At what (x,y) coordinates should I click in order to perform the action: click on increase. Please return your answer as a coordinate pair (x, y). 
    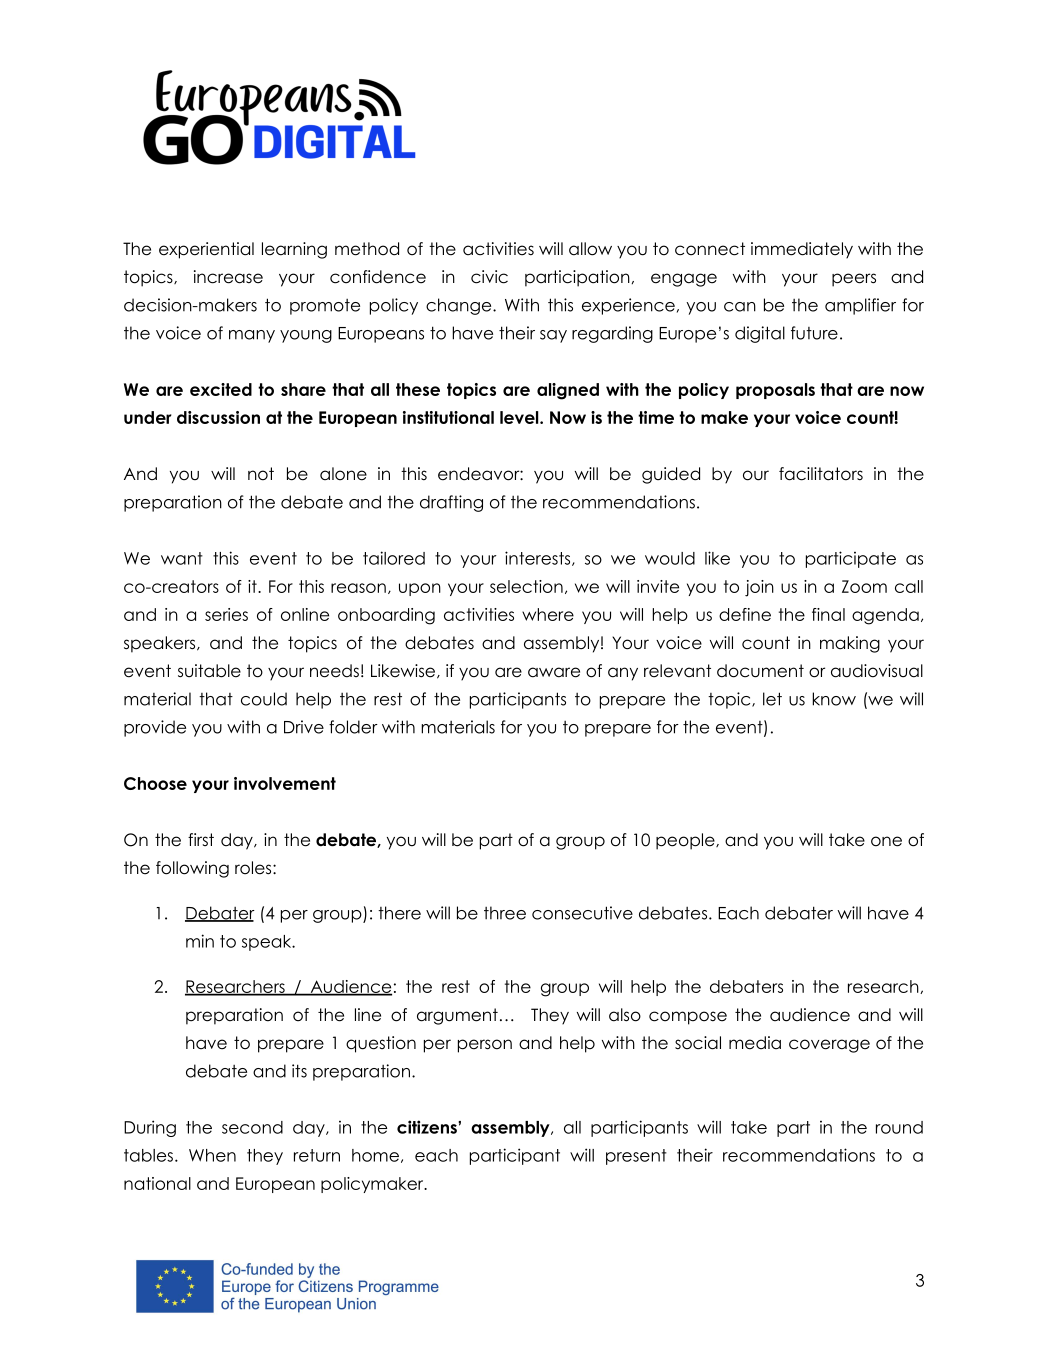
    Looking at the image, I should click on (228, 277).
